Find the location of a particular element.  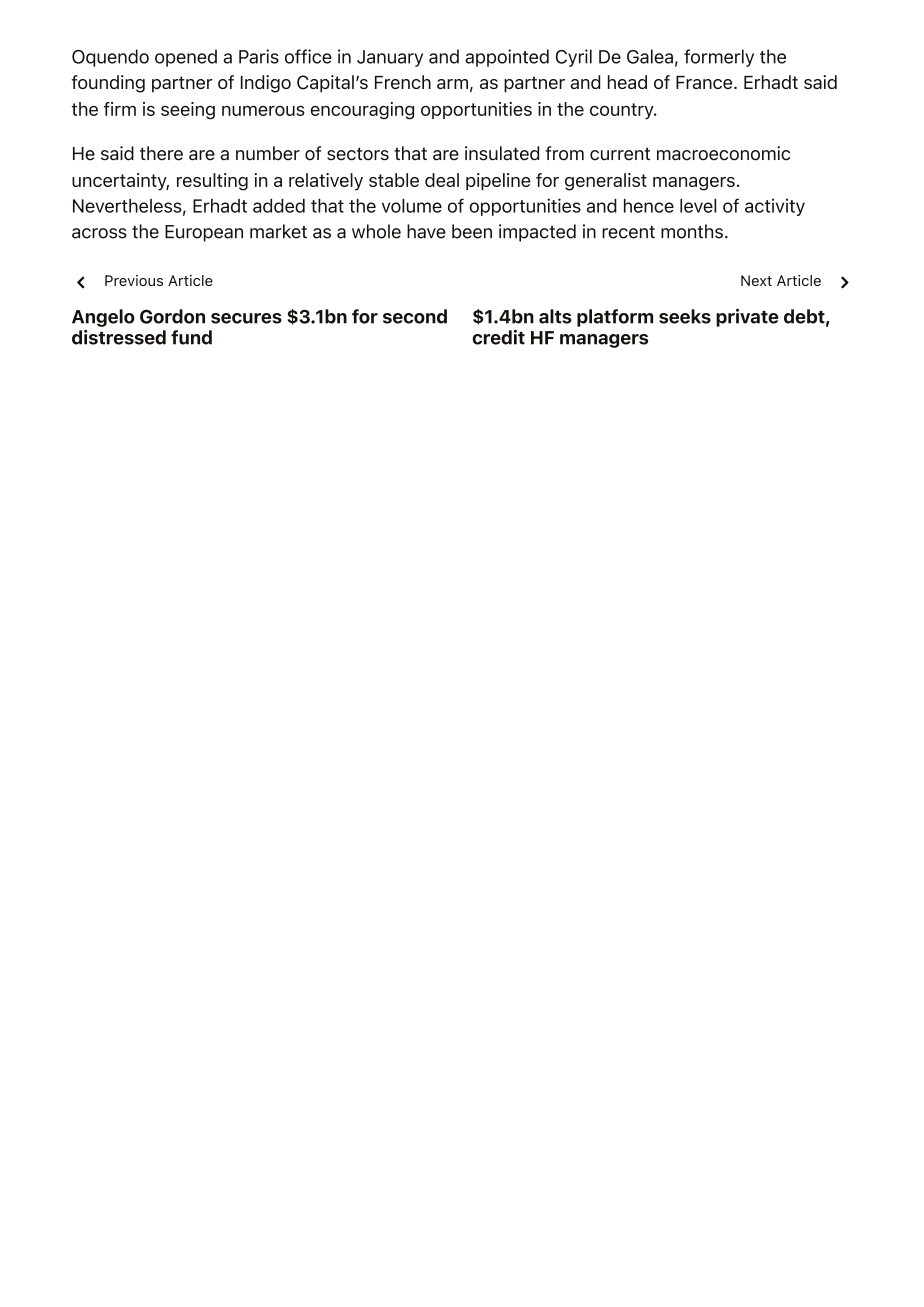

volume is located at coordinates (412, 206).
